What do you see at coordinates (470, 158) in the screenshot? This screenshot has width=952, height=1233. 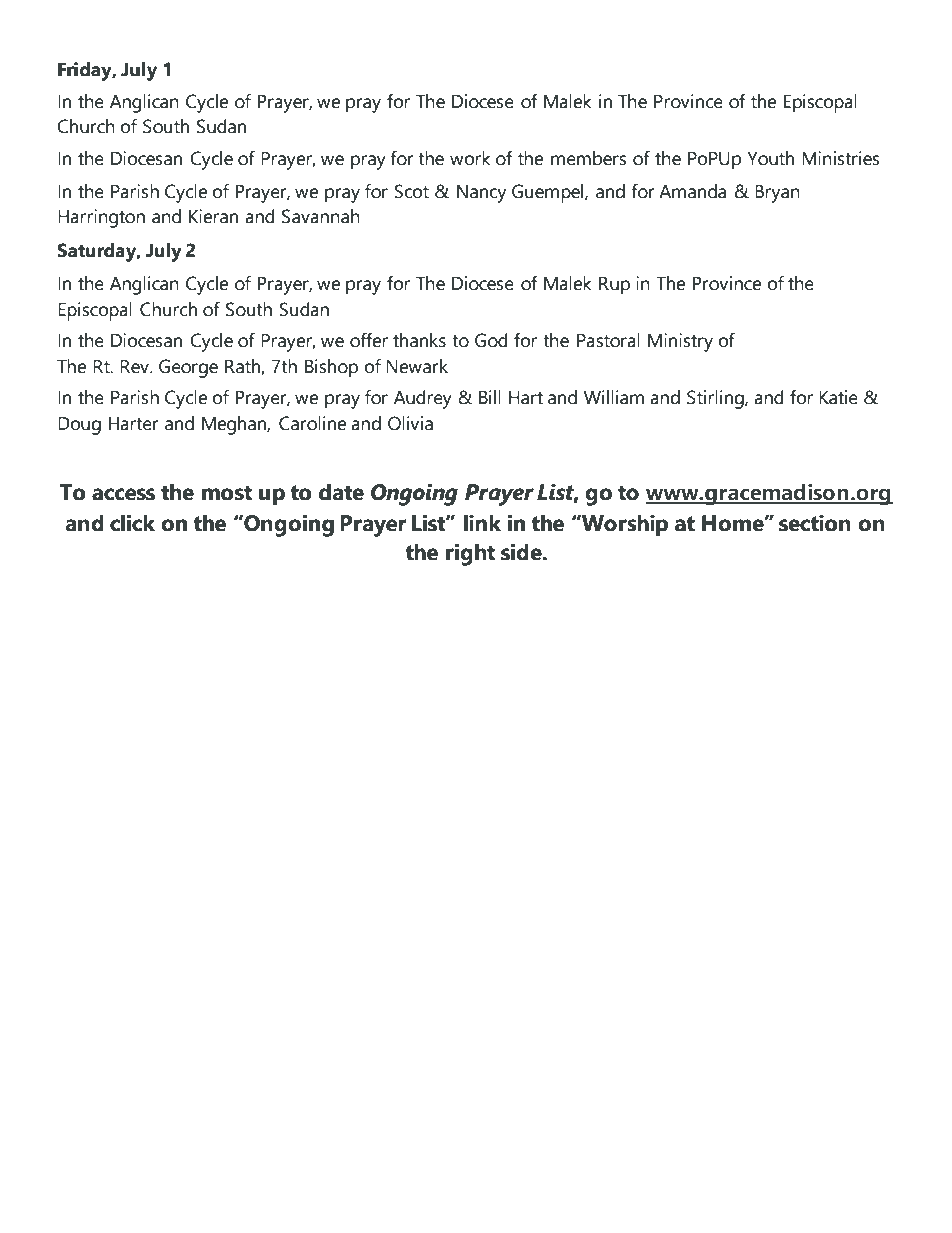 I see `work` at bounding box center [470, 158].
